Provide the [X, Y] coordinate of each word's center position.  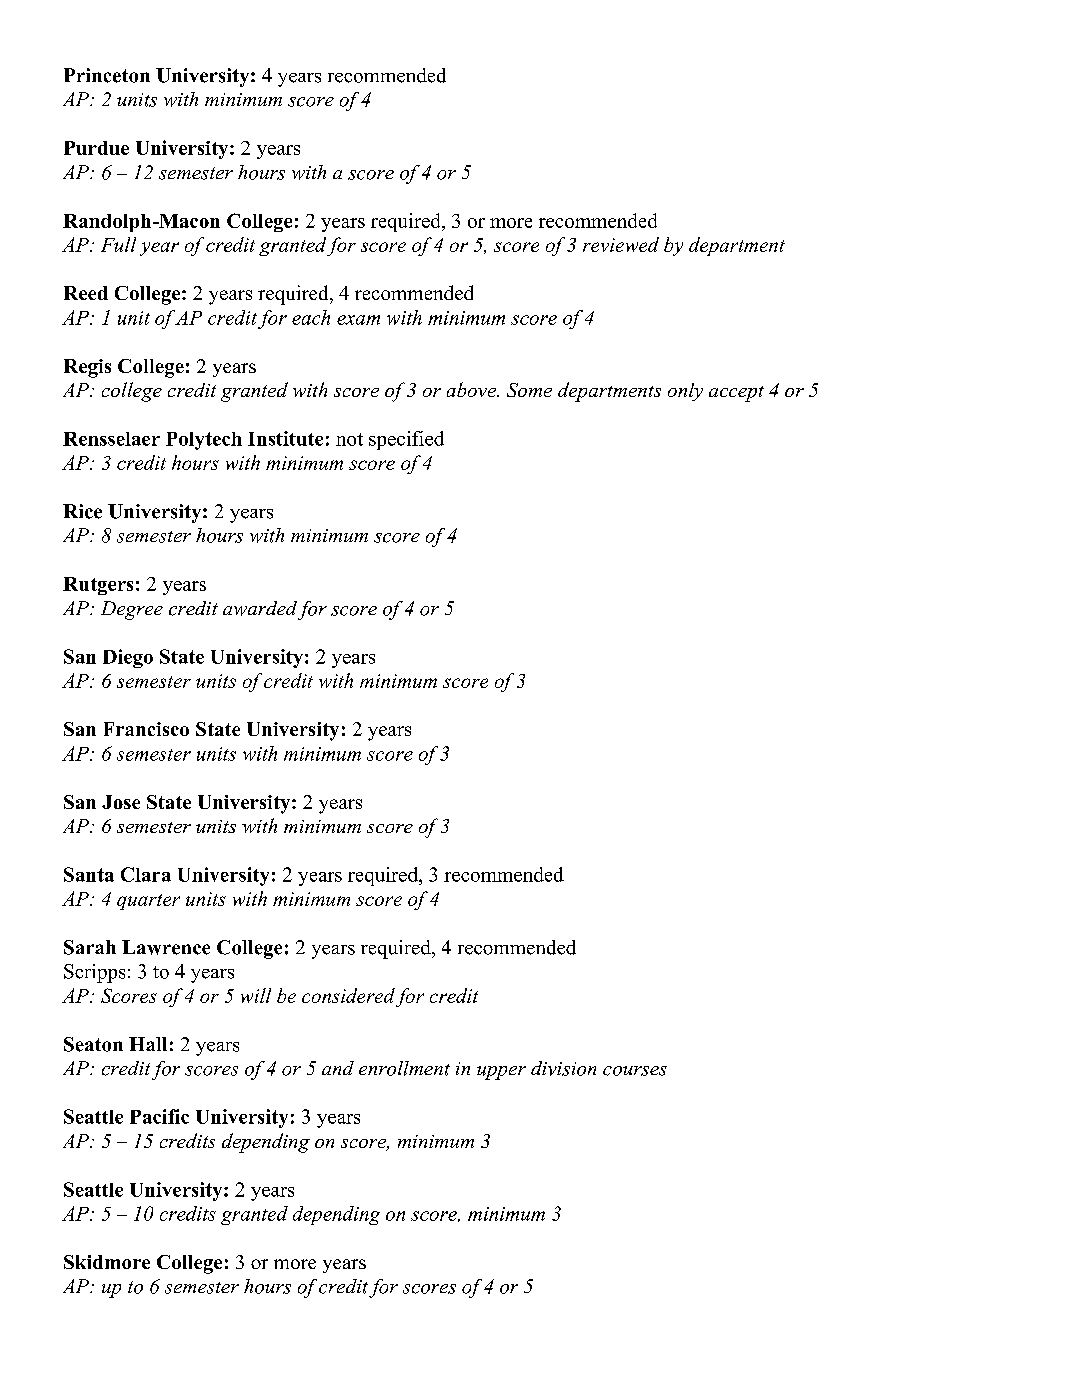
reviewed [621, 244]
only [685, 392]
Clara [146, 874]
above [472, 389]
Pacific [159, 1116]
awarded [260, 608]
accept [736, 394]
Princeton [107, 75]
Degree [132, 610]
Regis [87, 368]
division [563, 1068]
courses [635, 1071]
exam [358, 320]
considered [348, 995]
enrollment [404, 1068]
